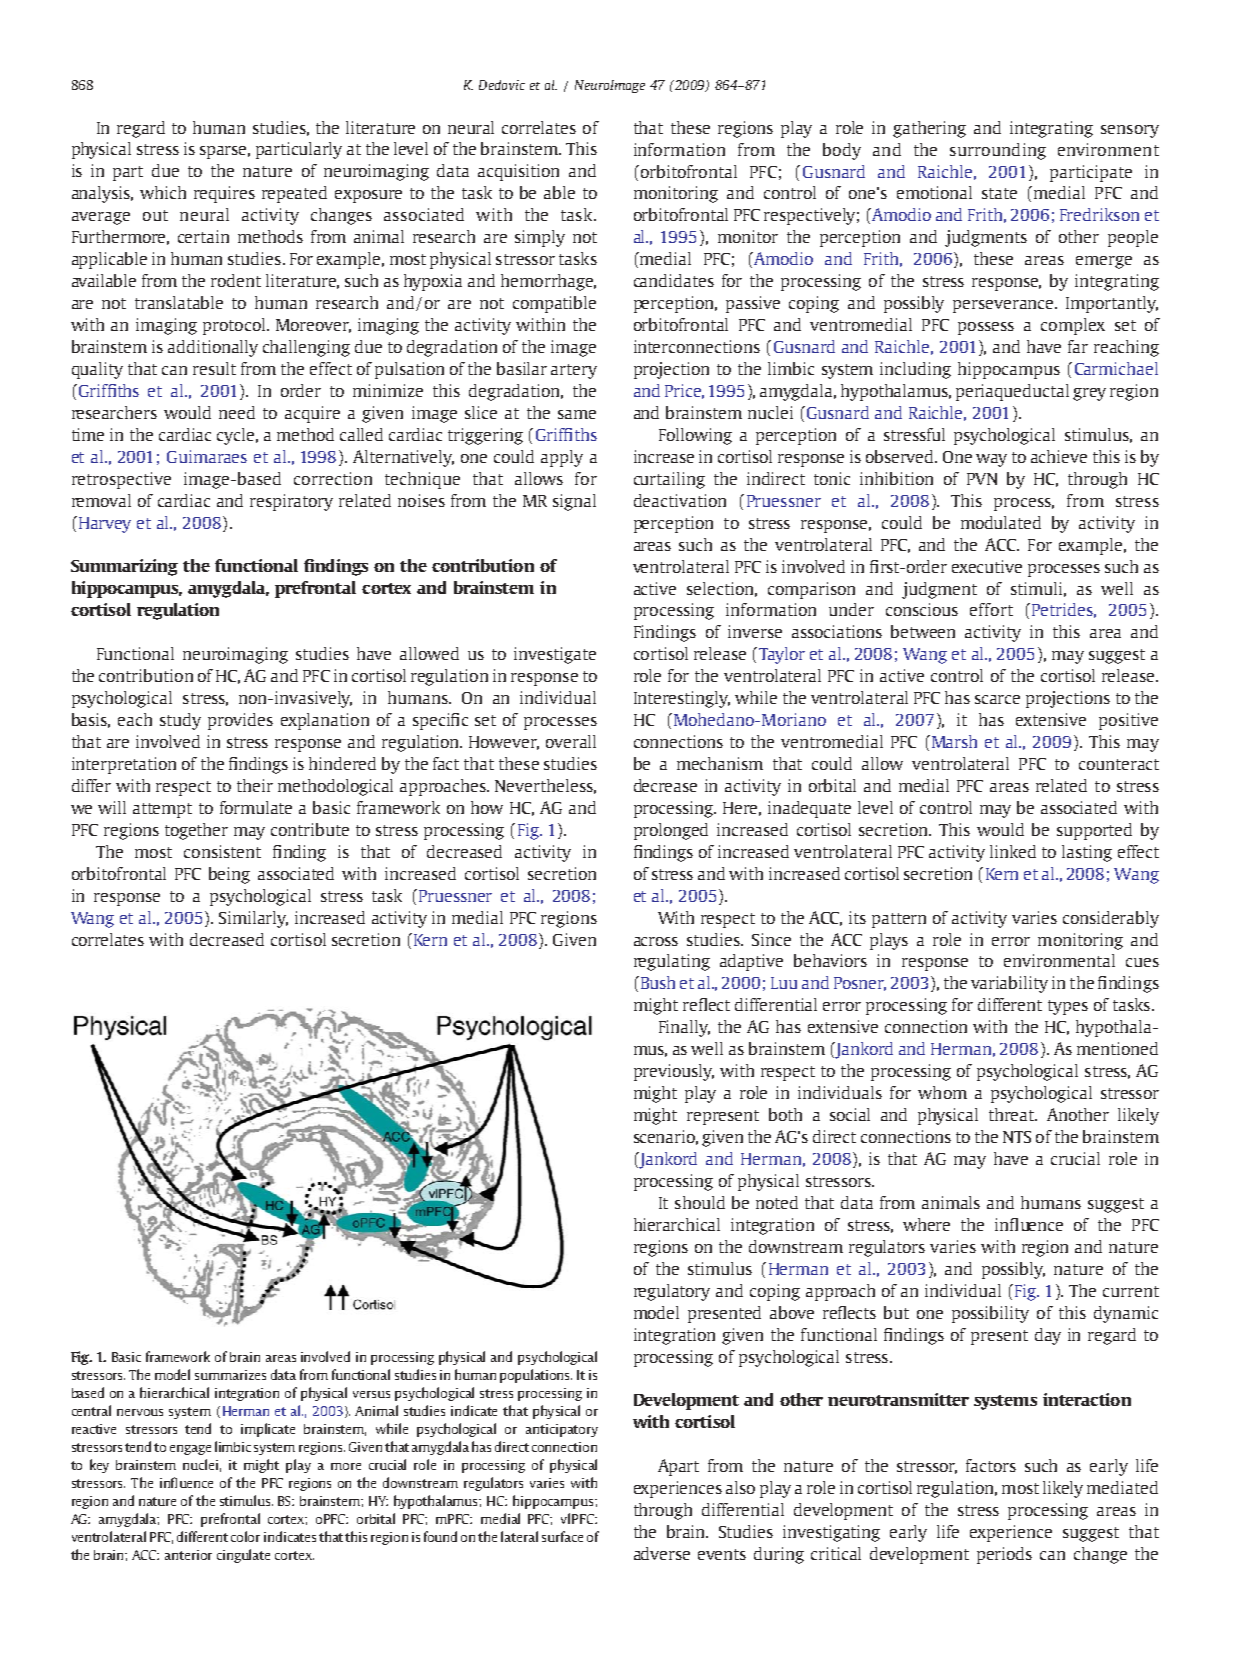 This image has height=1665, width=1248. I want to click on should, so click(700, 1202).
